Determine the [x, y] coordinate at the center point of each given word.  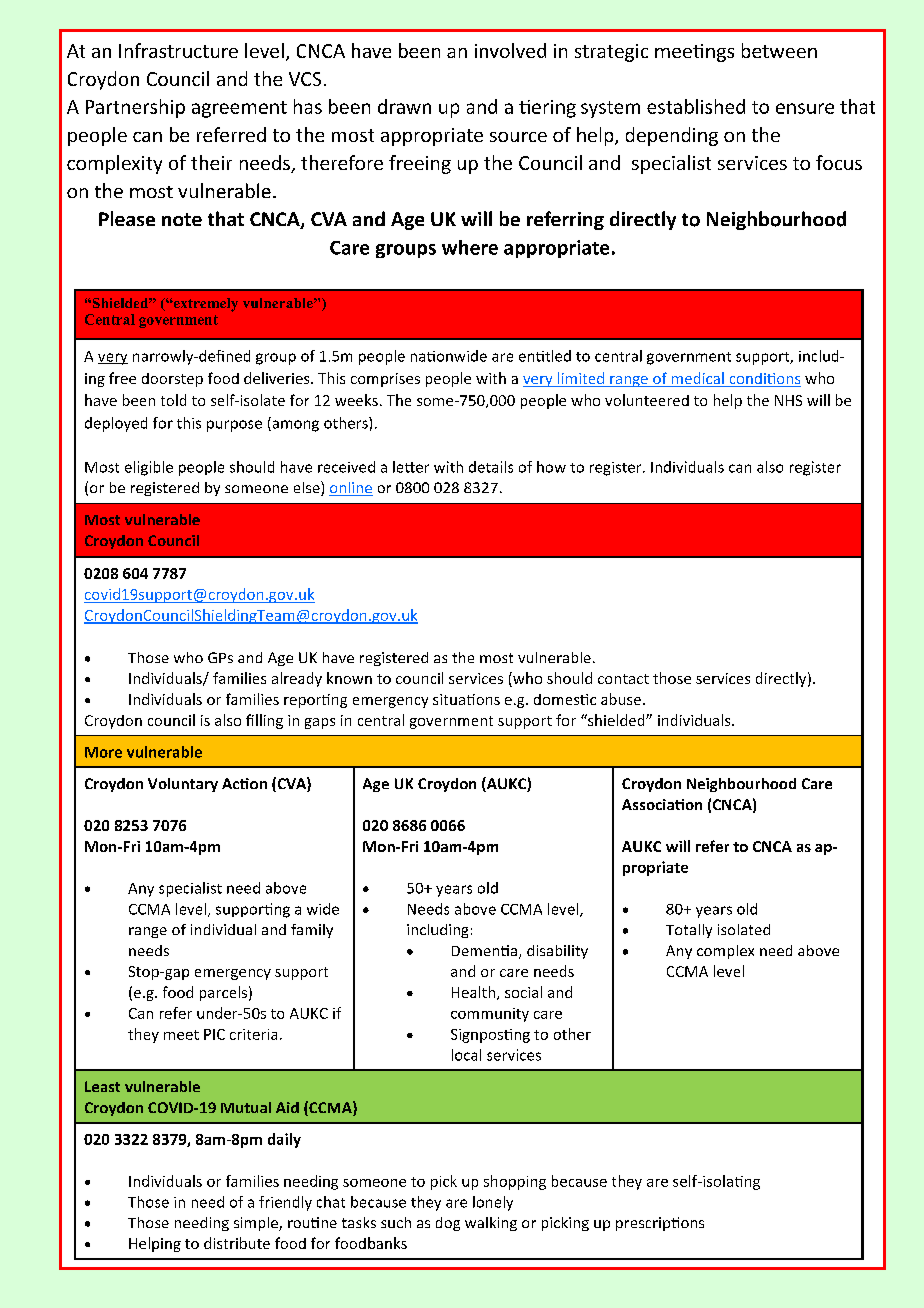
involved [510, 50]
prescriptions [660, 1224]
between [779, 50]
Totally [689, 931]
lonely [493, 1203]
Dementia [484, 950]
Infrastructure [178, 50]
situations [466, 699]
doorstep [172, 380]
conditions [764, 380]
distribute [237, 1243]
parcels [223, 993]
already [297, 679]
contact [623, 679]
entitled [545, 356]
